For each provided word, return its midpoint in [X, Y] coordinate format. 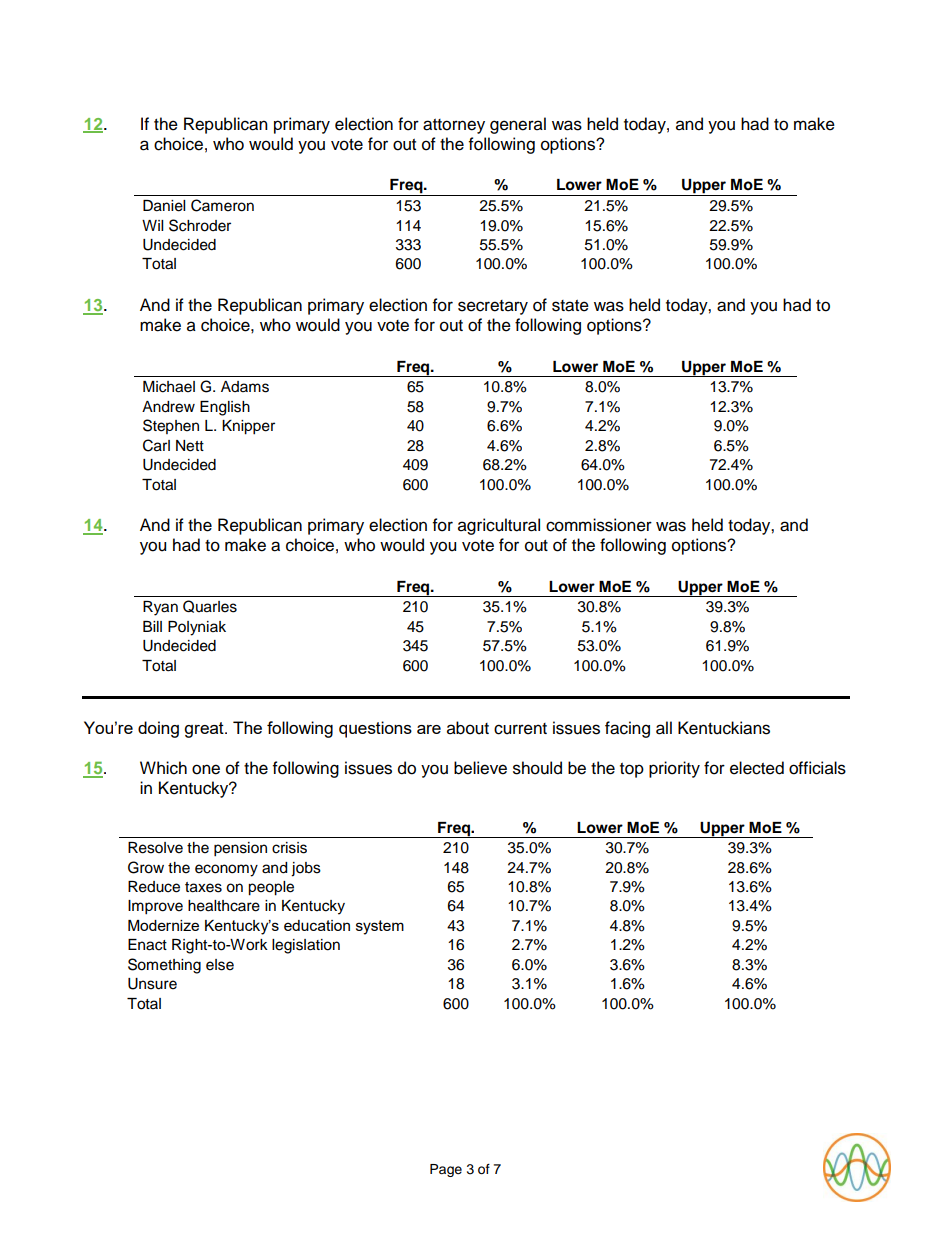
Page [446, 1170]
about [468, 728]
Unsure [152, 984]
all [664, 728]
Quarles [210, 606]
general [518, 125]
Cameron [222, 205]
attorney [454, 126]
